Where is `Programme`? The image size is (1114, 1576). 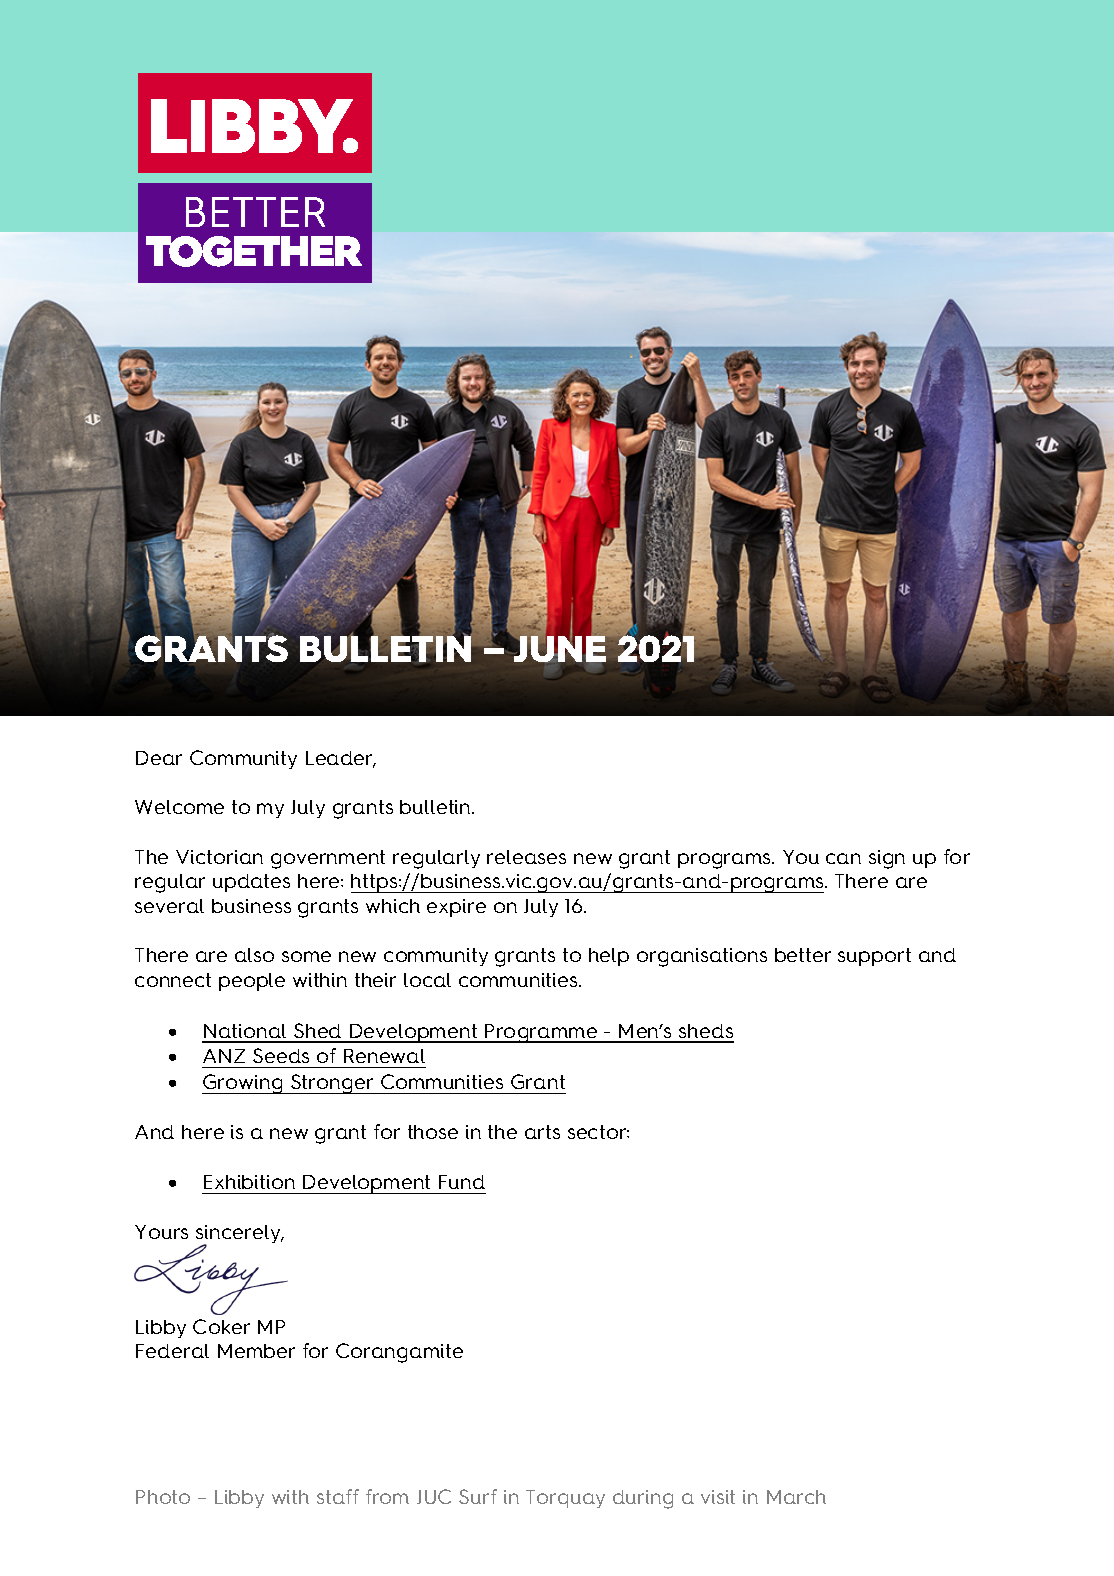
Programme is located at coordinates (541, 1033).
